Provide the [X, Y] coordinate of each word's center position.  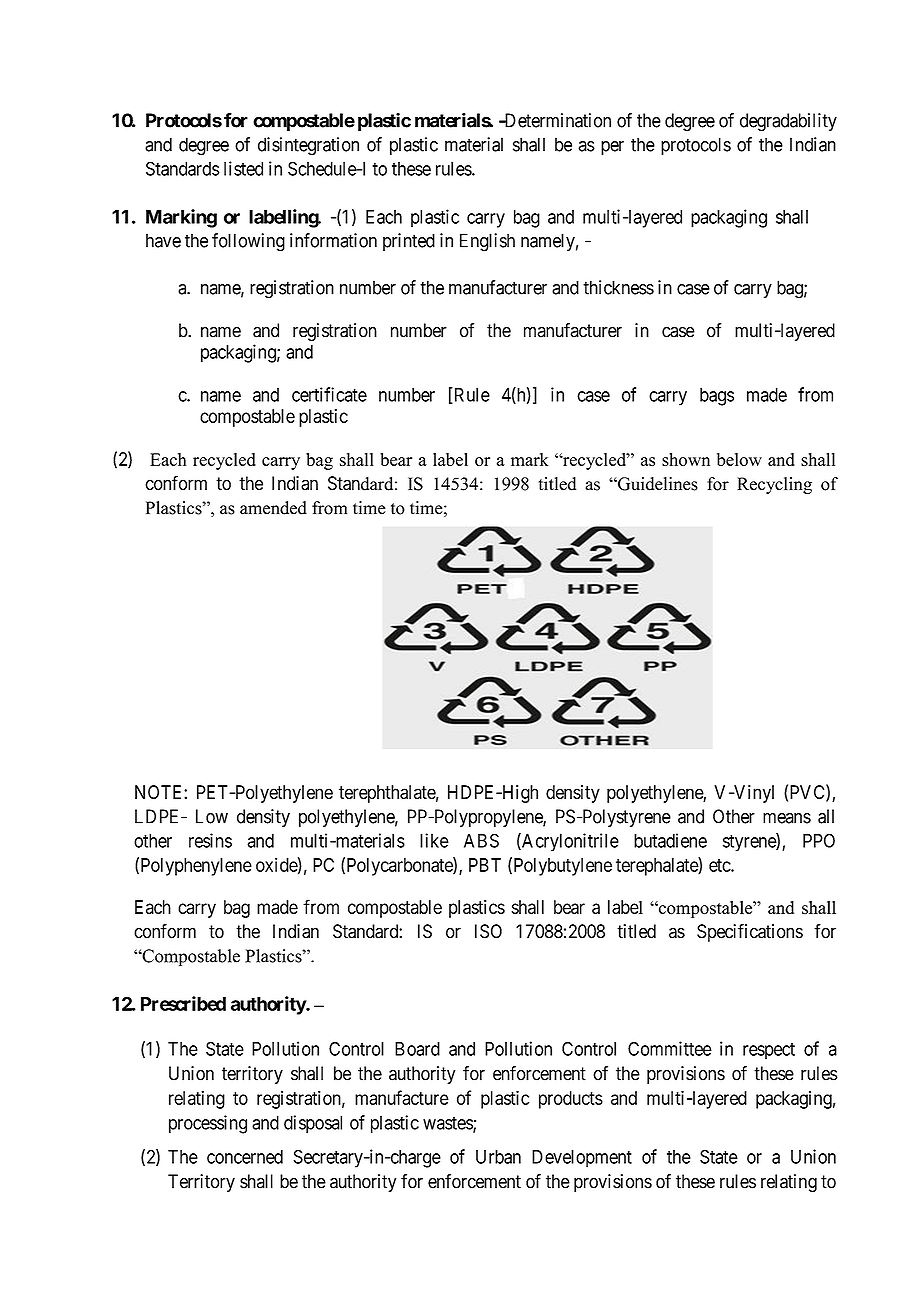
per [612, 148]
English [487, 242]
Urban [498, 1157]
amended [273, 508]
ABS [481, 840]
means [787, 818]
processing [208, 1124]
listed [243, 168]
